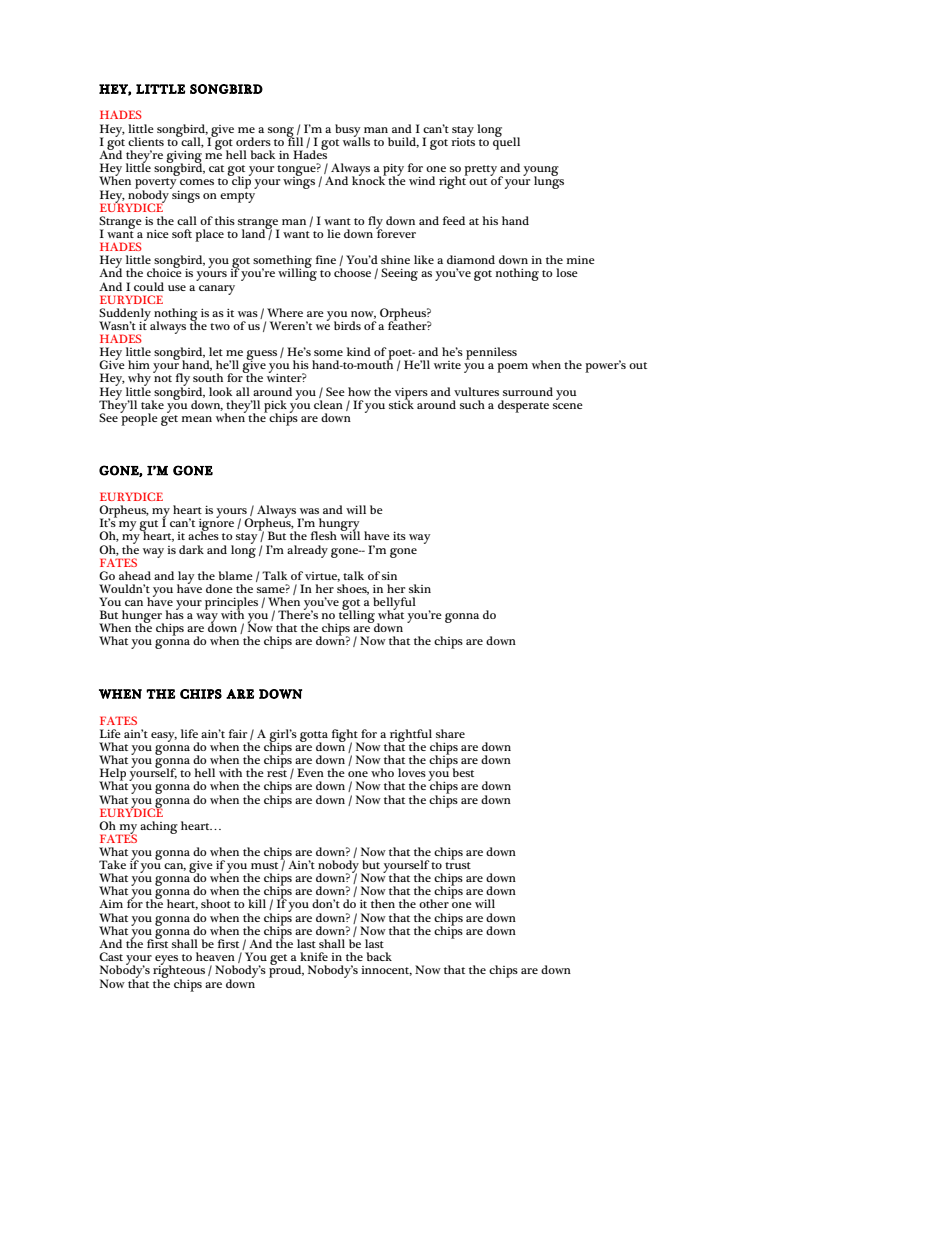 The image size is (952, 1233). What do you see at coordinates (191, 549) in the screenshot?
I see `dark` at bounding box center [191, 549].
